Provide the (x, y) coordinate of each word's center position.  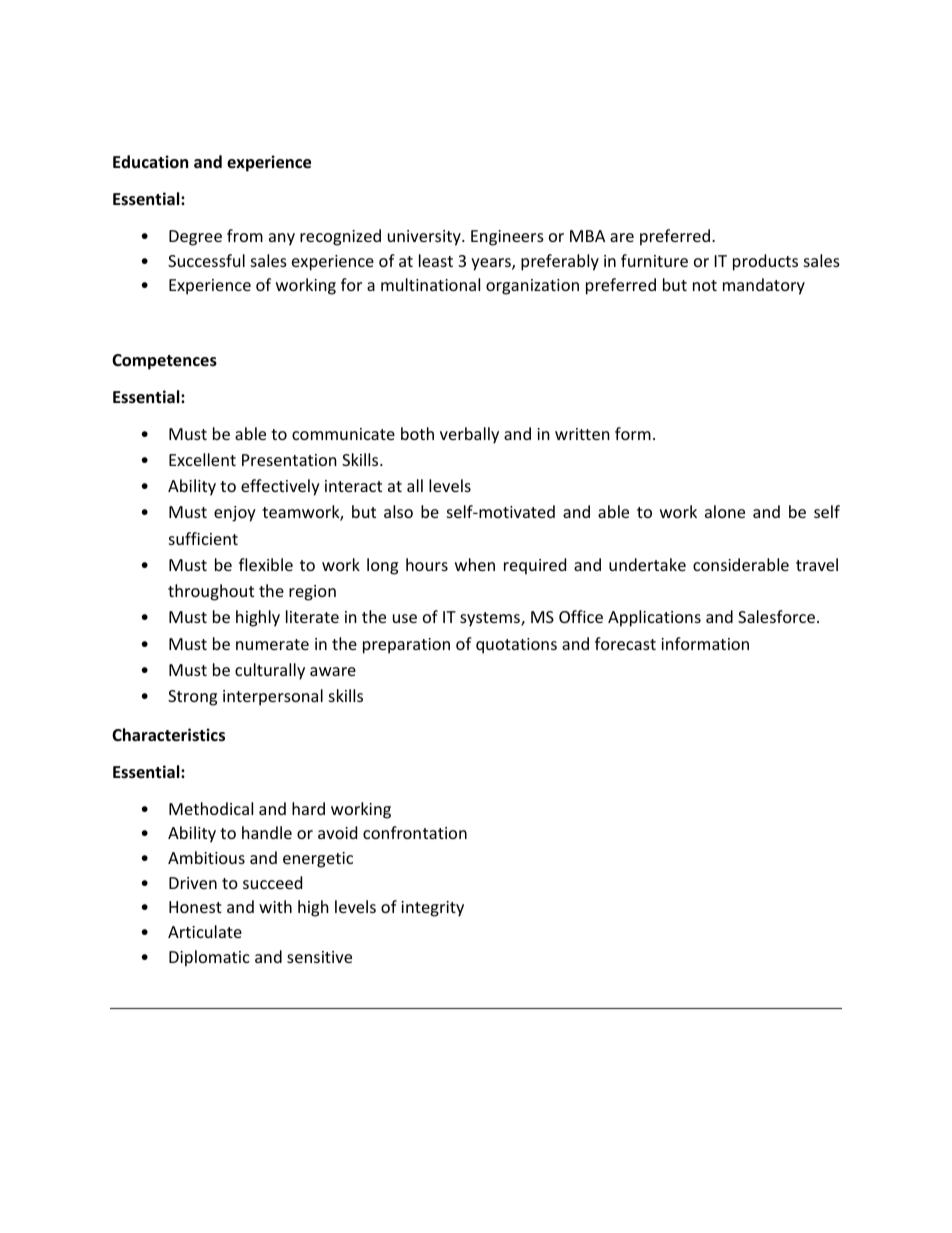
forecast (625, 643)
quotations (516, 646)
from (245, 235)
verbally (469, 435)
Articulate (205, 931)
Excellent (202, 459)
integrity (432, 909)
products (765, 262)
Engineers (507, 238)
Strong (192, 698)
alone (725, 511)
